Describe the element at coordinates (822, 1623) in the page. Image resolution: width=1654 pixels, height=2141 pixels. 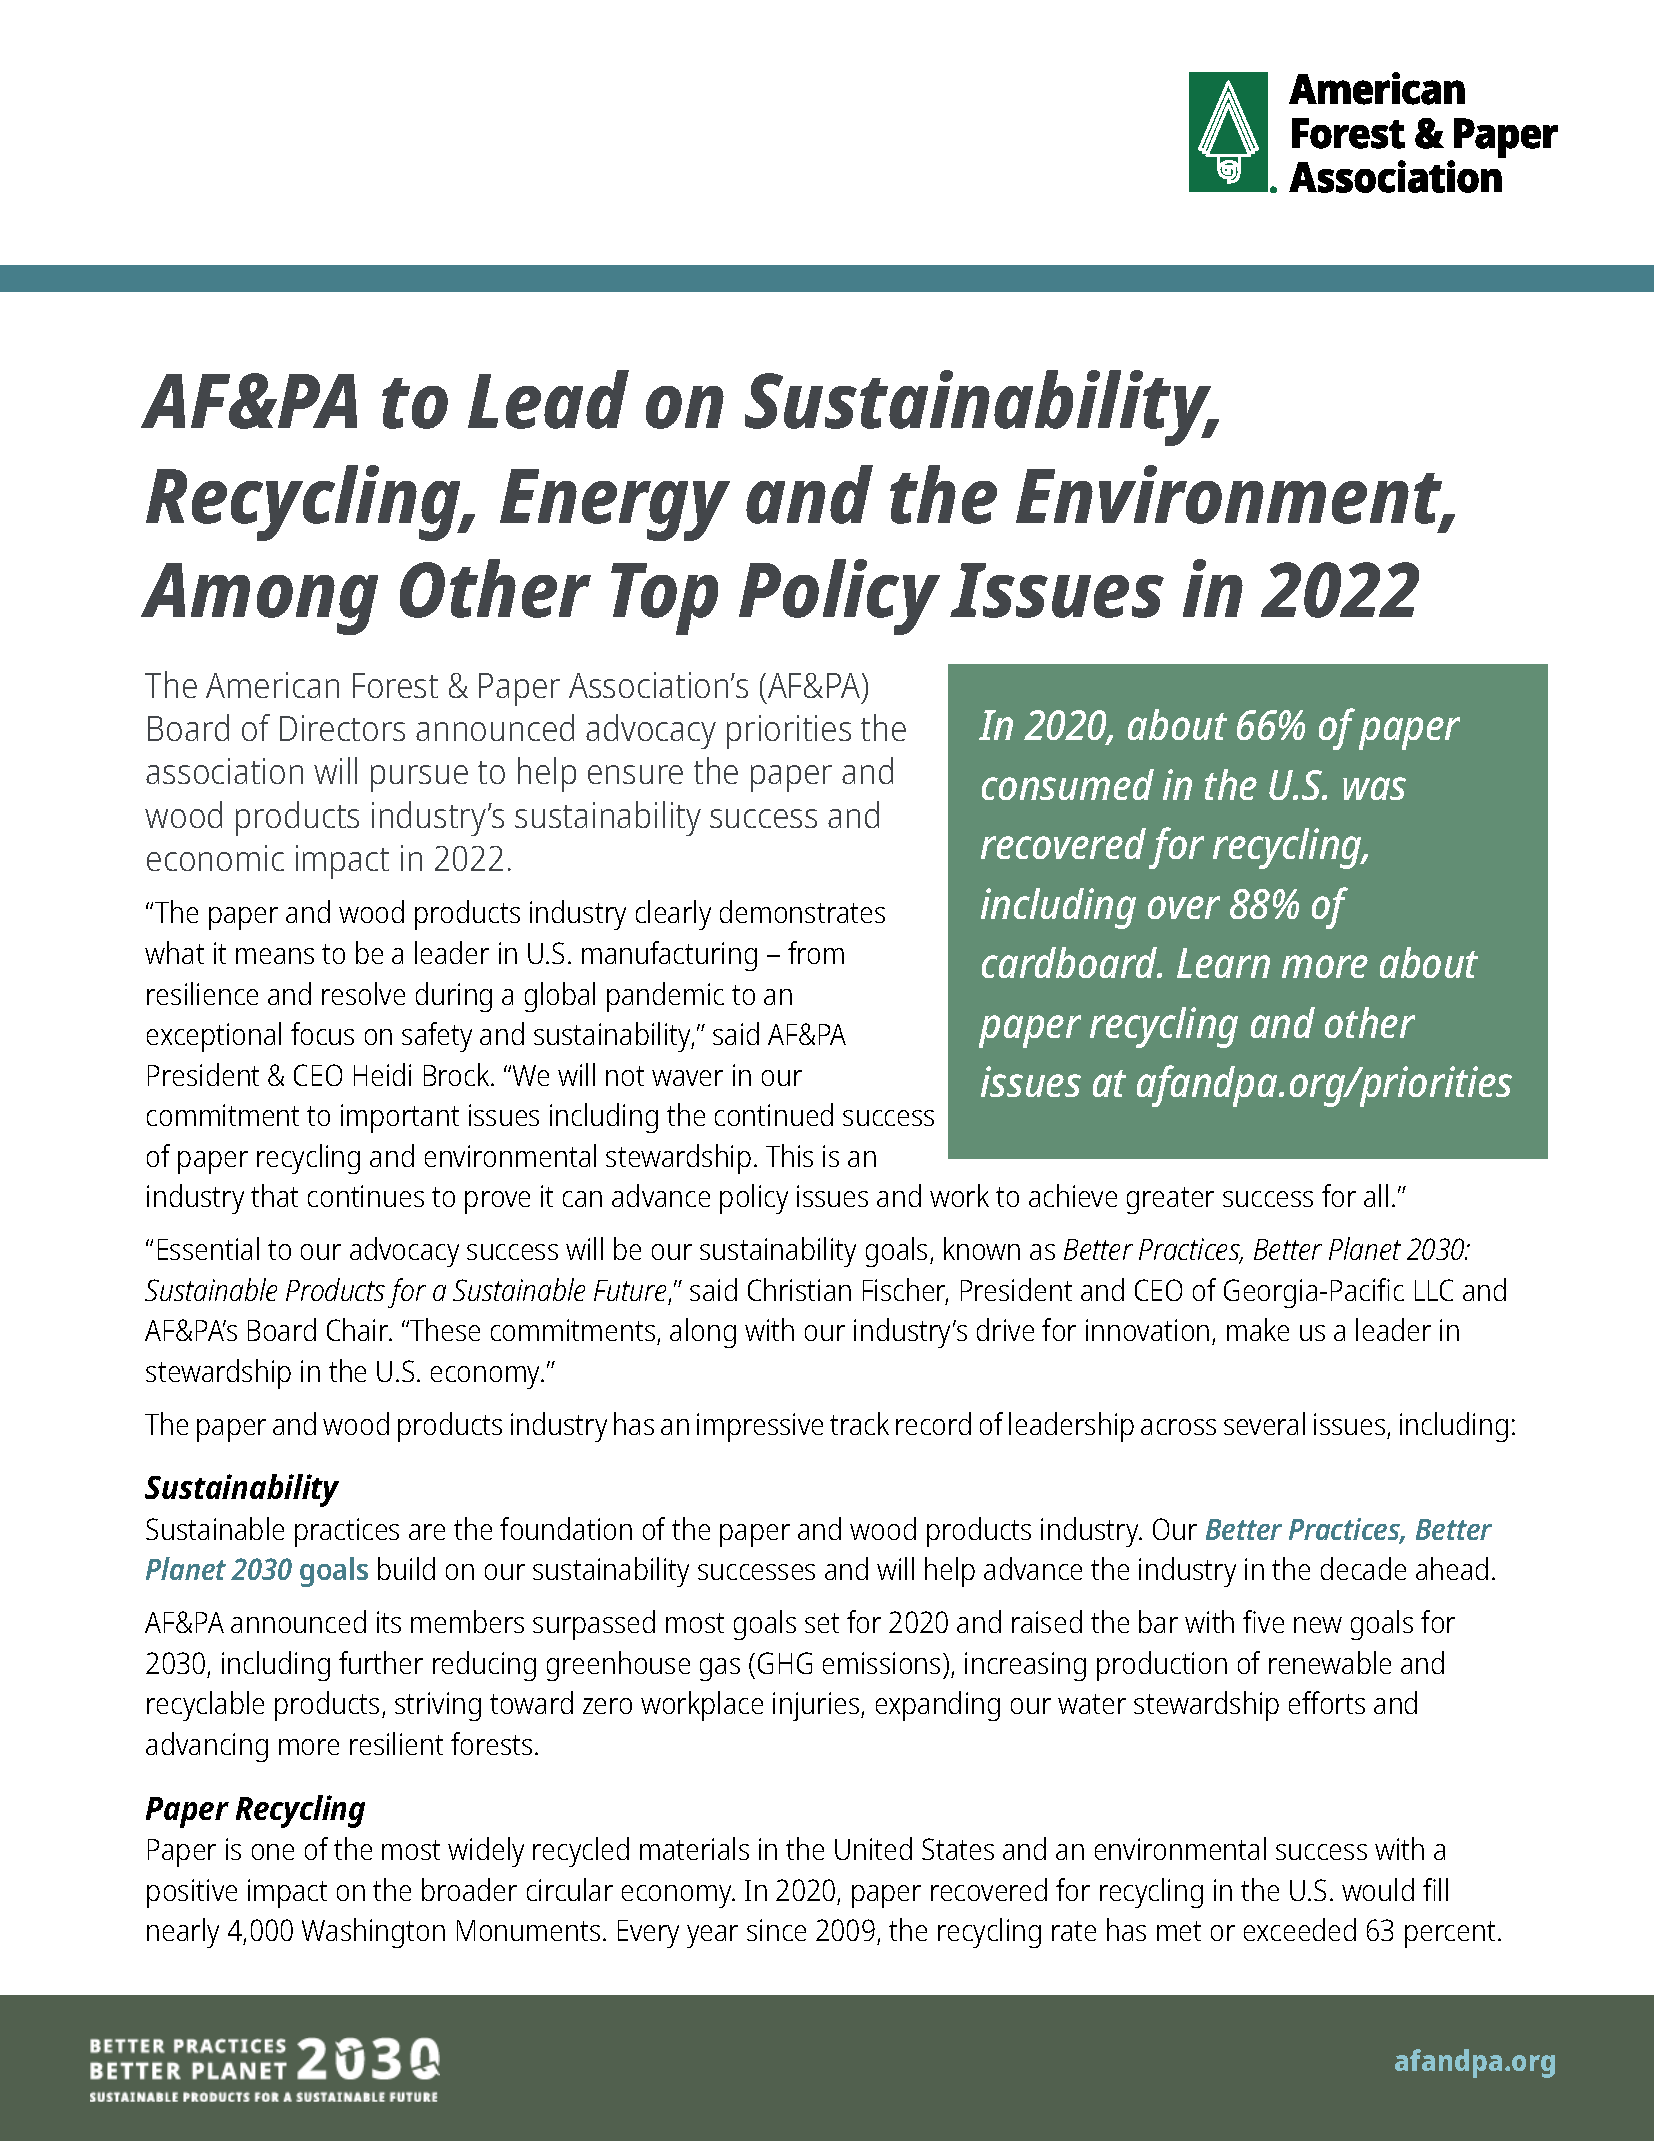
I see `set` at that location.
